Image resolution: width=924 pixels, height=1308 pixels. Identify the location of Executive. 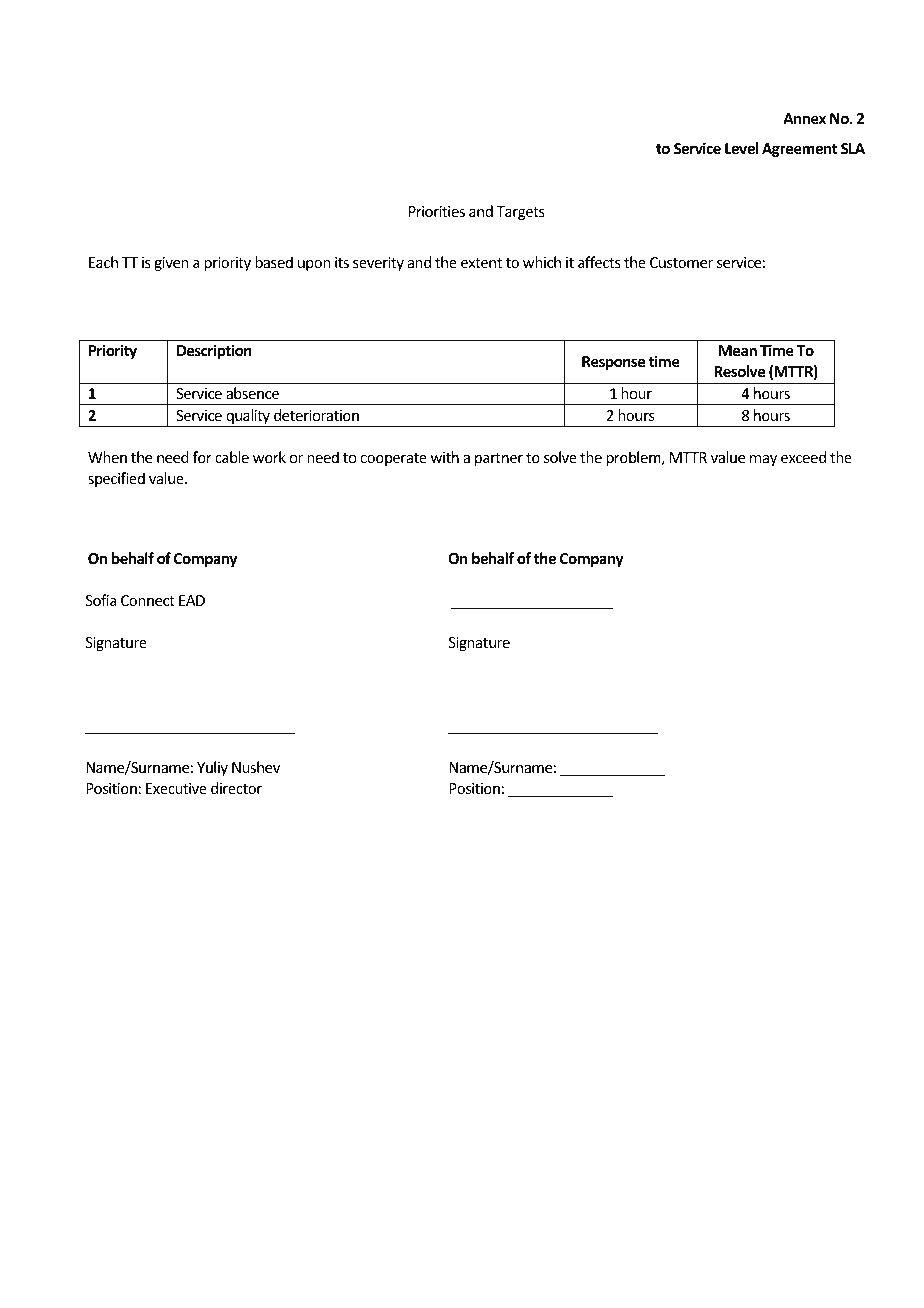
(176, 788).
